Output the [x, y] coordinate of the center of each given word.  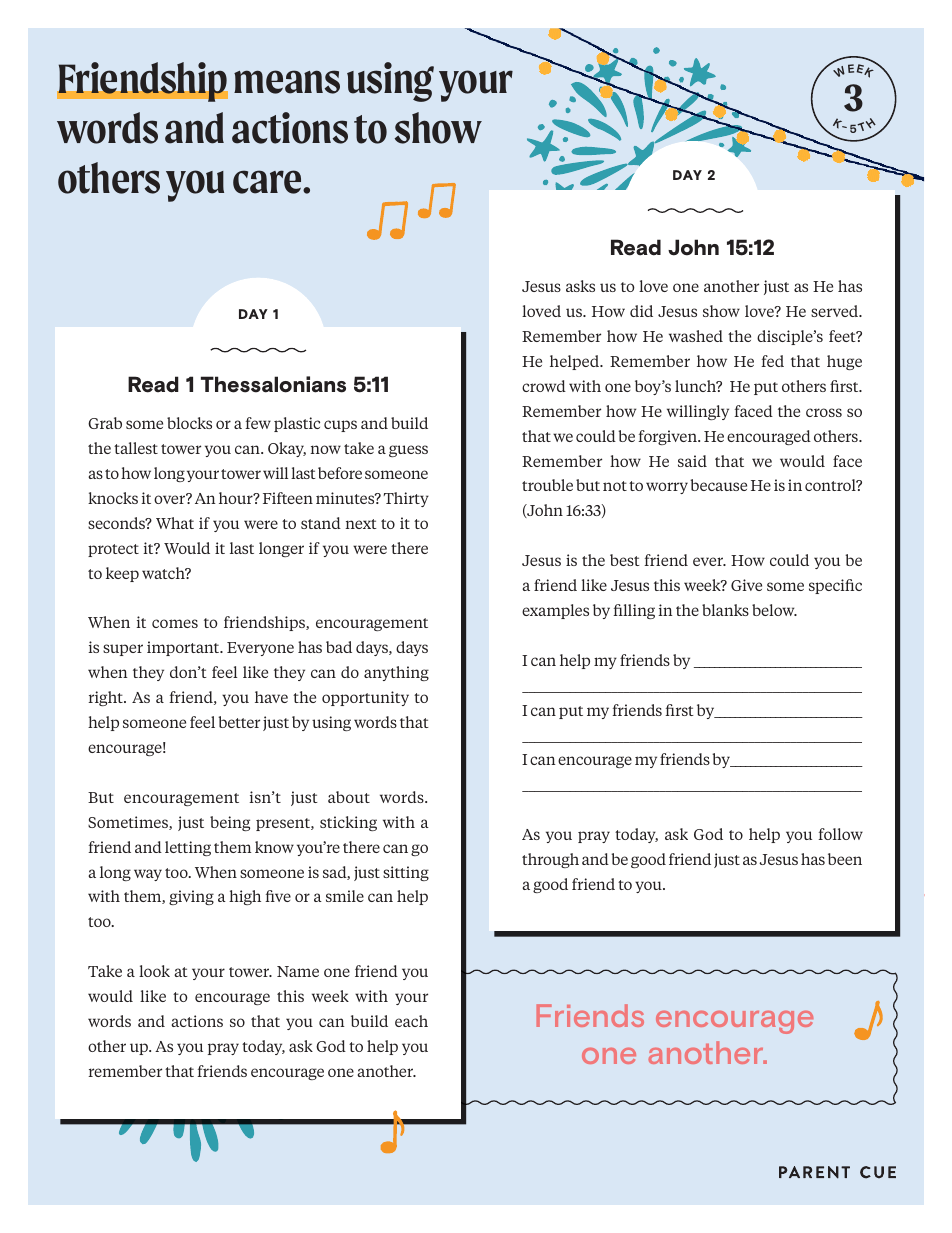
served [836, 311]
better [239, 722]
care [268, 182]
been [845, 859]
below [774, 610]
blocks [189, 423]
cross [824, 412]
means [287, 82]
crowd [544, 386]
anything [396, 673]
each [411, 1021]
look [154, 971]
